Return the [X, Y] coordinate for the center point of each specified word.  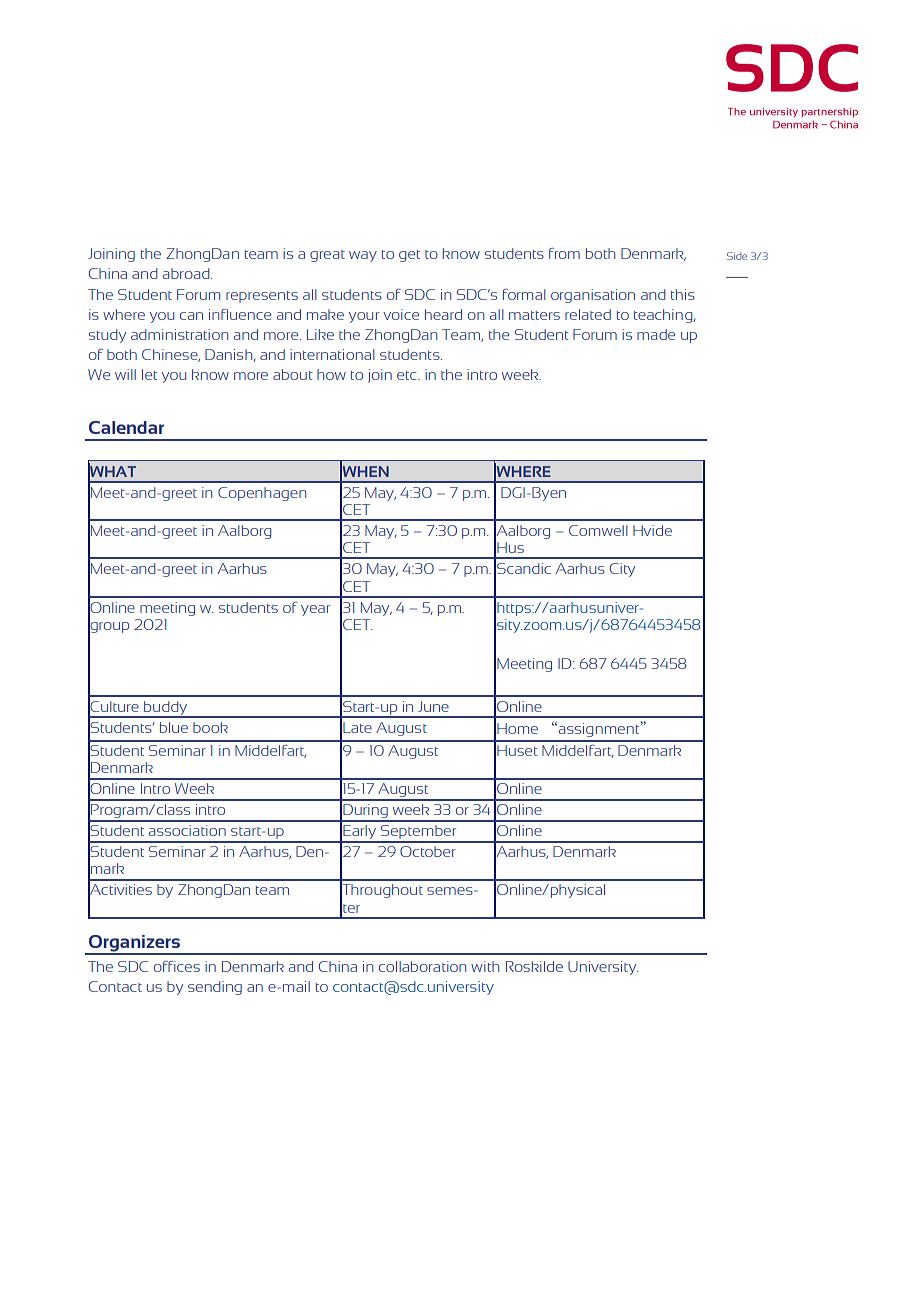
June [433, 706]
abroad [187, 273]
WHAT [112, 471]
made [656, 334]
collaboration [422, 966]
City [622, 570]
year [315, 610]
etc [408, 375]
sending [215, 988]
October [428, 851]
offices [177, 966]
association [187, 830]
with [485, 966]
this [683, 294]
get [409, 256]
